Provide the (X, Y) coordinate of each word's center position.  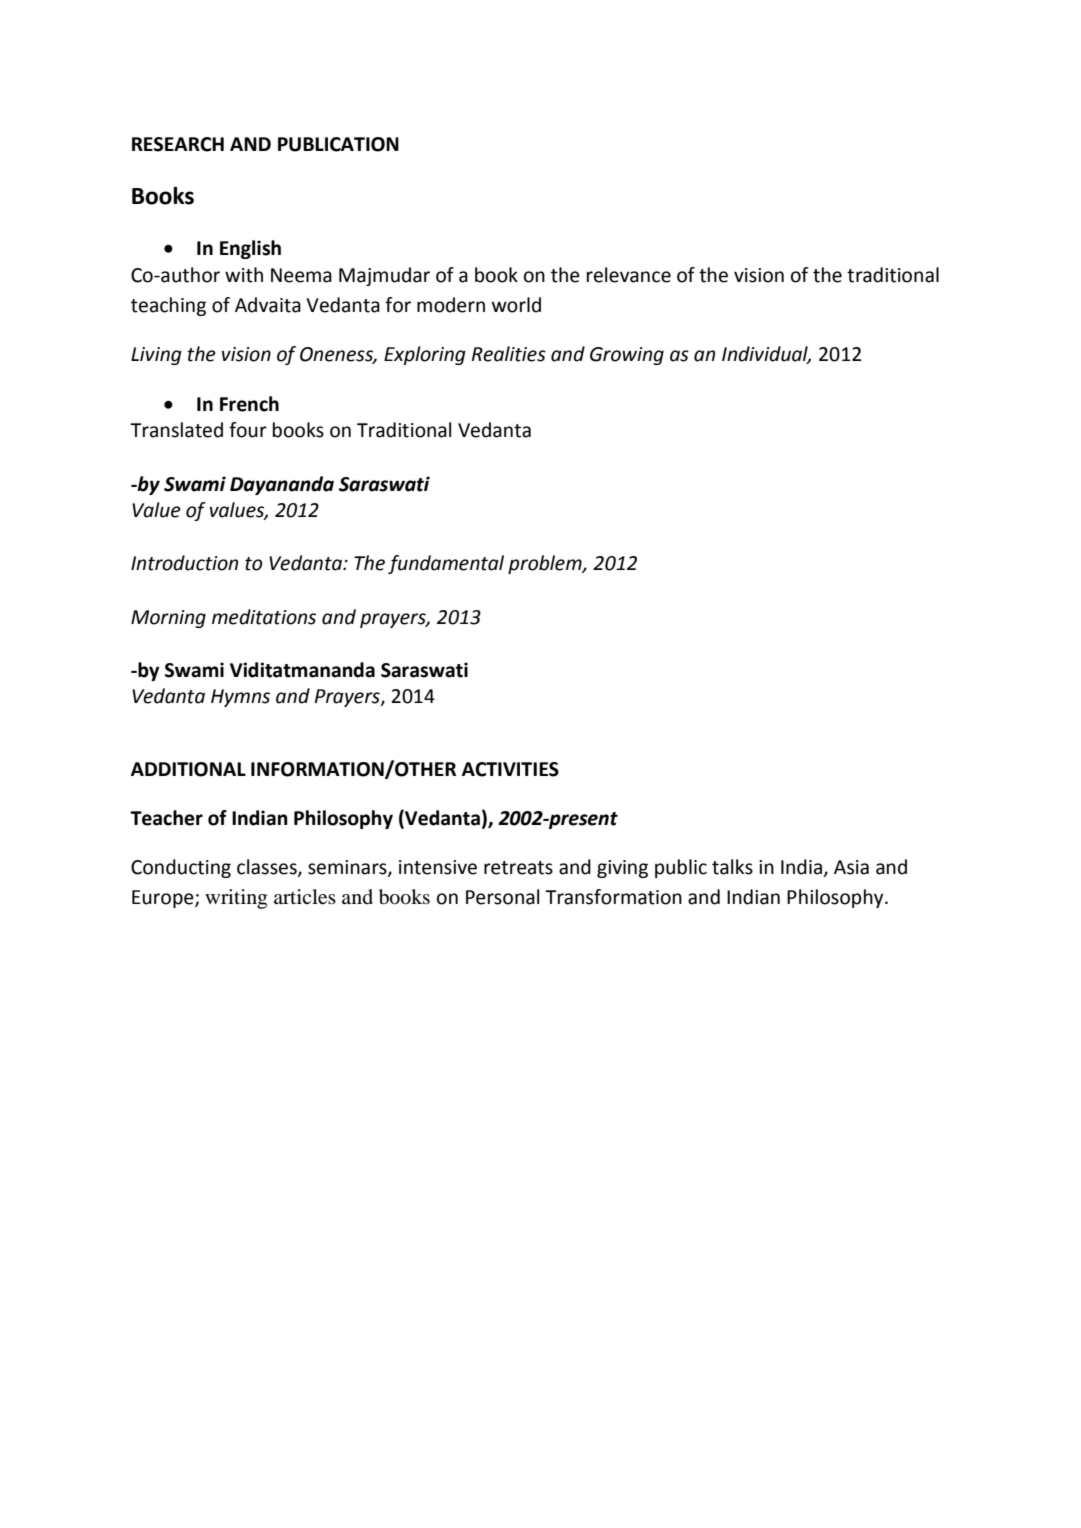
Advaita (268, 305)
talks (732, 867)
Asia (851, 867)
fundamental (446, 564)
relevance (629, 275)
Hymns (240, 698)
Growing (627, 356)
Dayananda (282, 485)
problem (546, 564)
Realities (509, 354)
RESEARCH (178, 144)
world (516, 305)
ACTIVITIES (510, 769)
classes (268, 867)
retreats (518, 868)
